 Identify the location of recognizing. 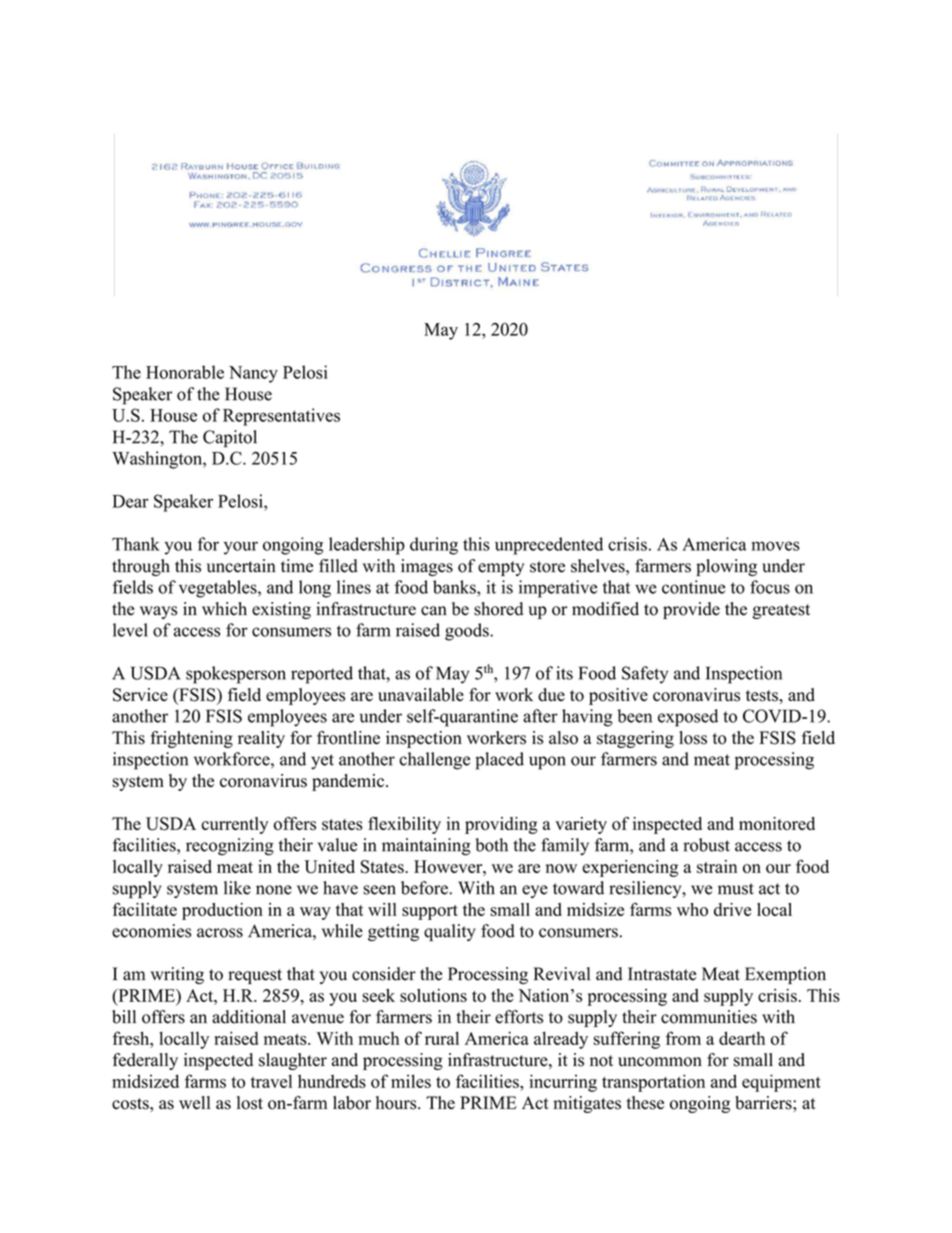
(230, 847).
